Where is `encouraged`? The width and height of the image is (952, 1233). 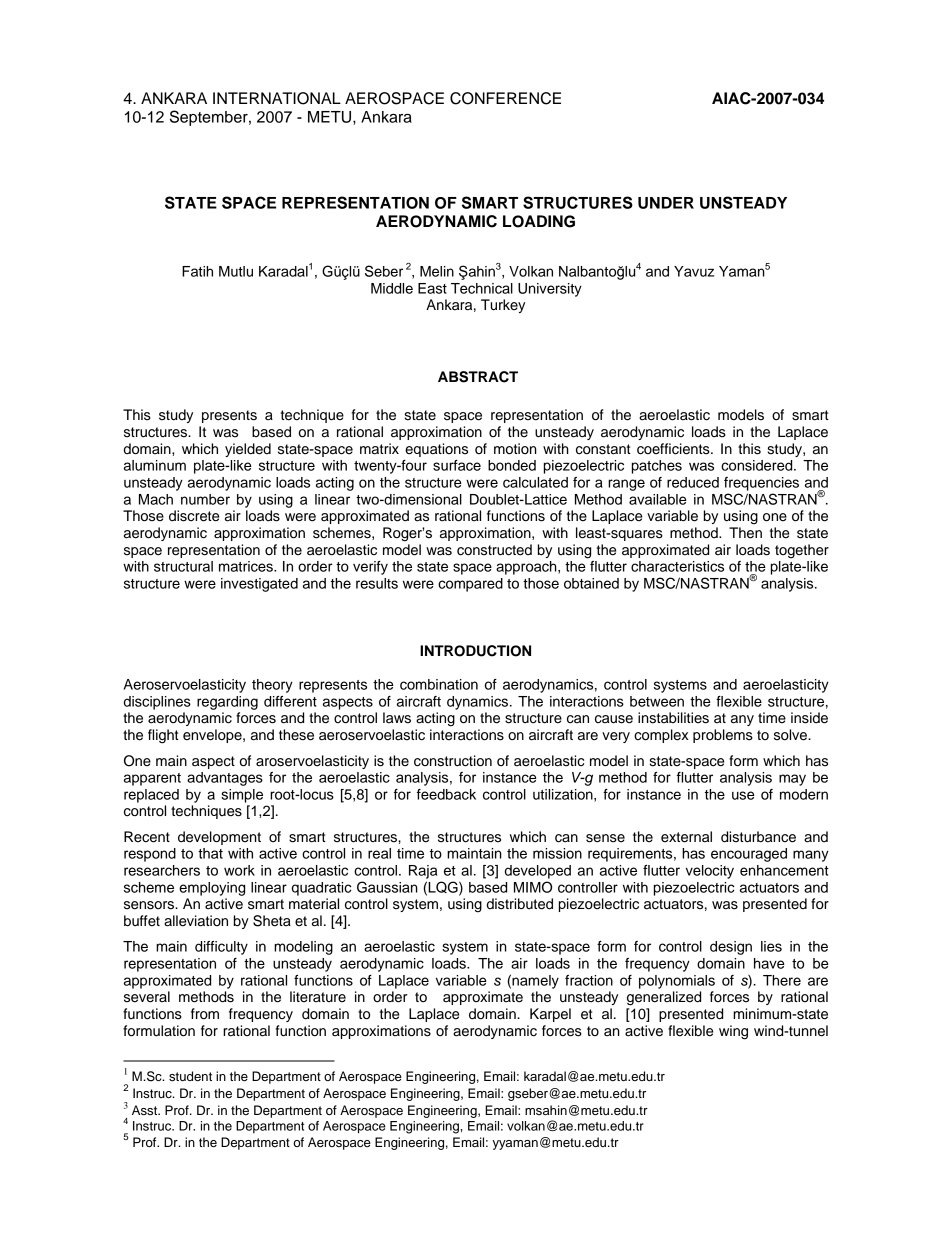
encouraged is located at coordinates (749, 855).
